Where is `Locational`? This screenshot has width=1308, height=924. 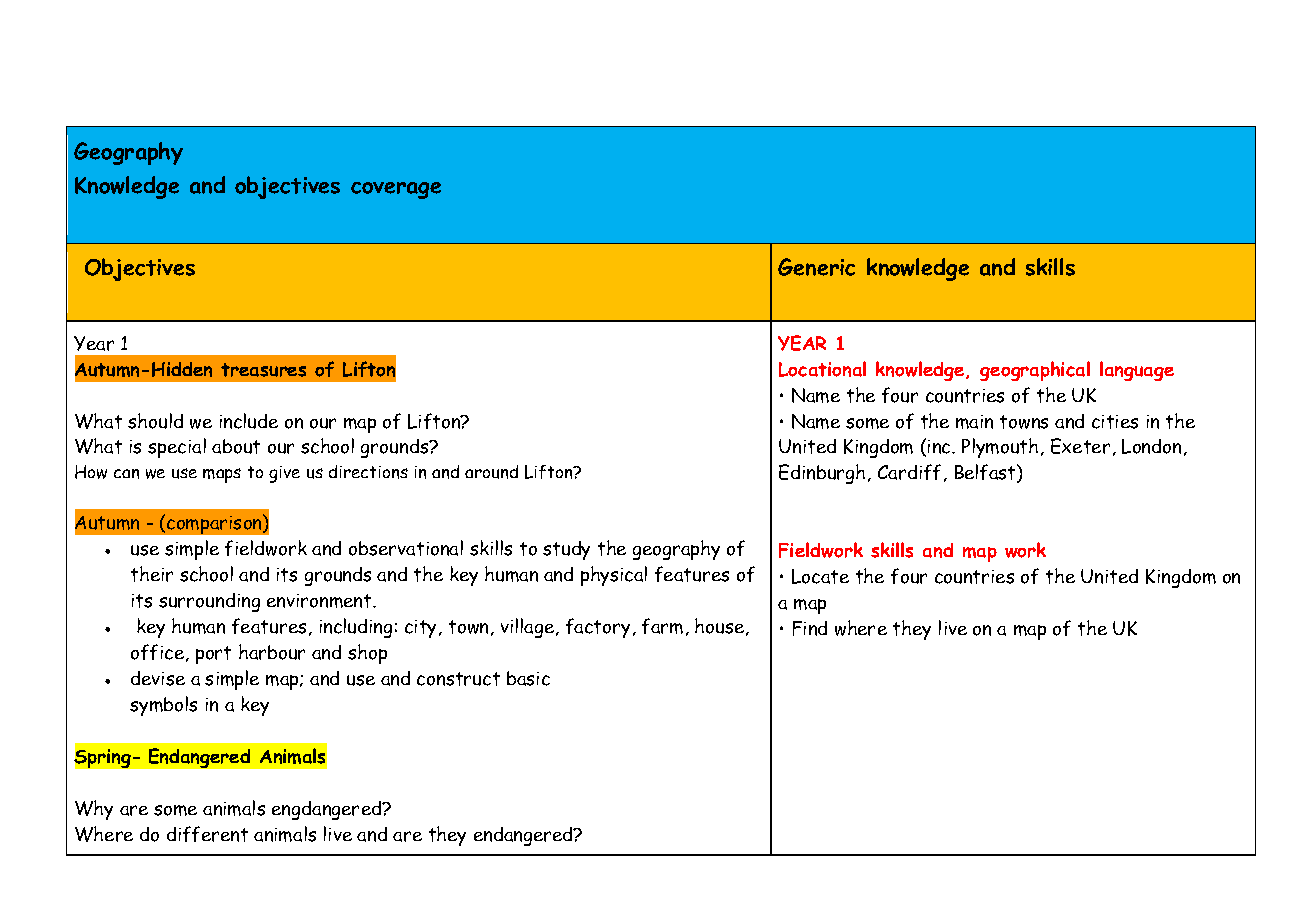
Locational is located at coordinates (822, 369).
